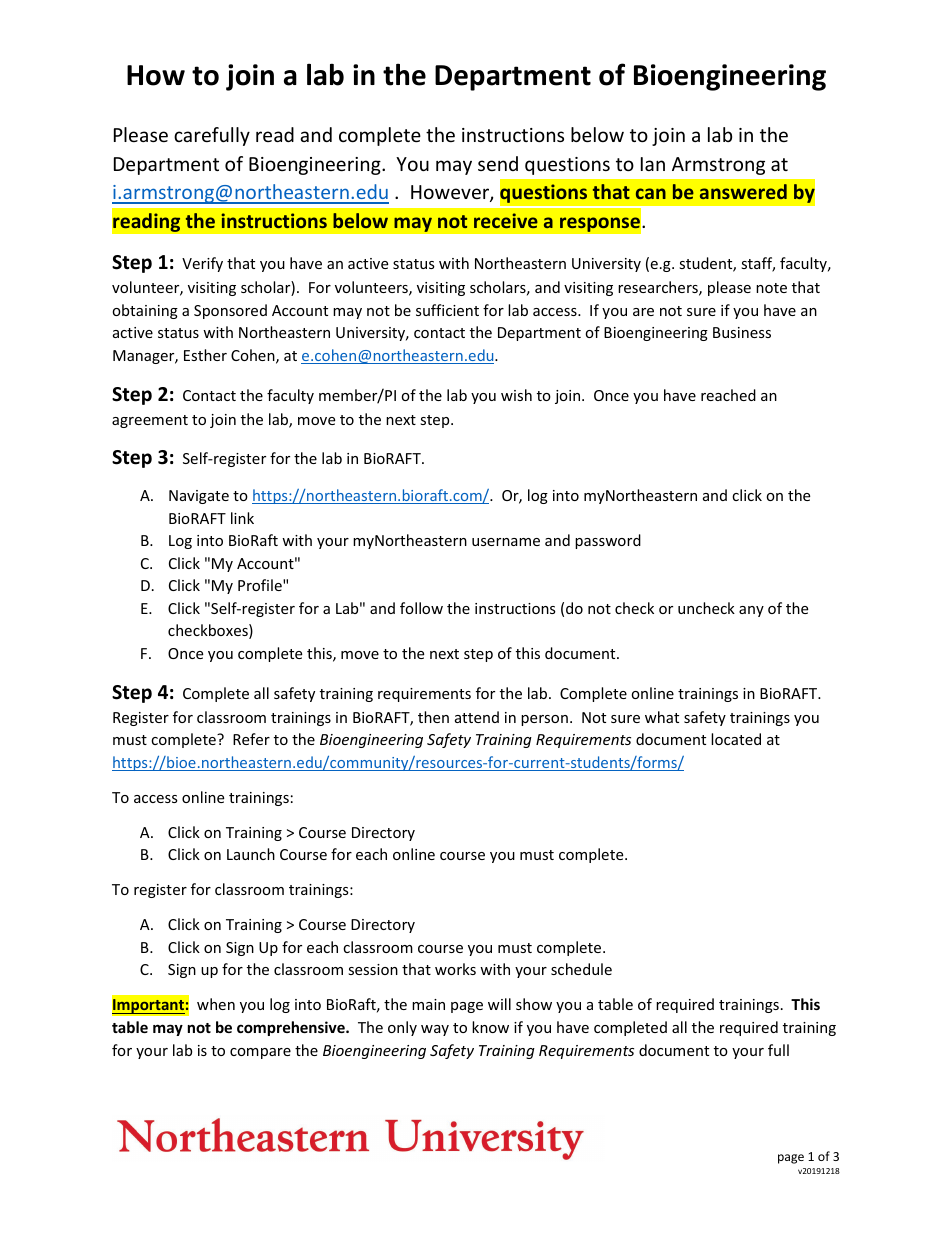 Image resolution: width=952 pixels, height=1233 pixels. What do you see at coordinates (216, 1004) in the screenshot?
I see `when` at bounding box center [216, 1004].
